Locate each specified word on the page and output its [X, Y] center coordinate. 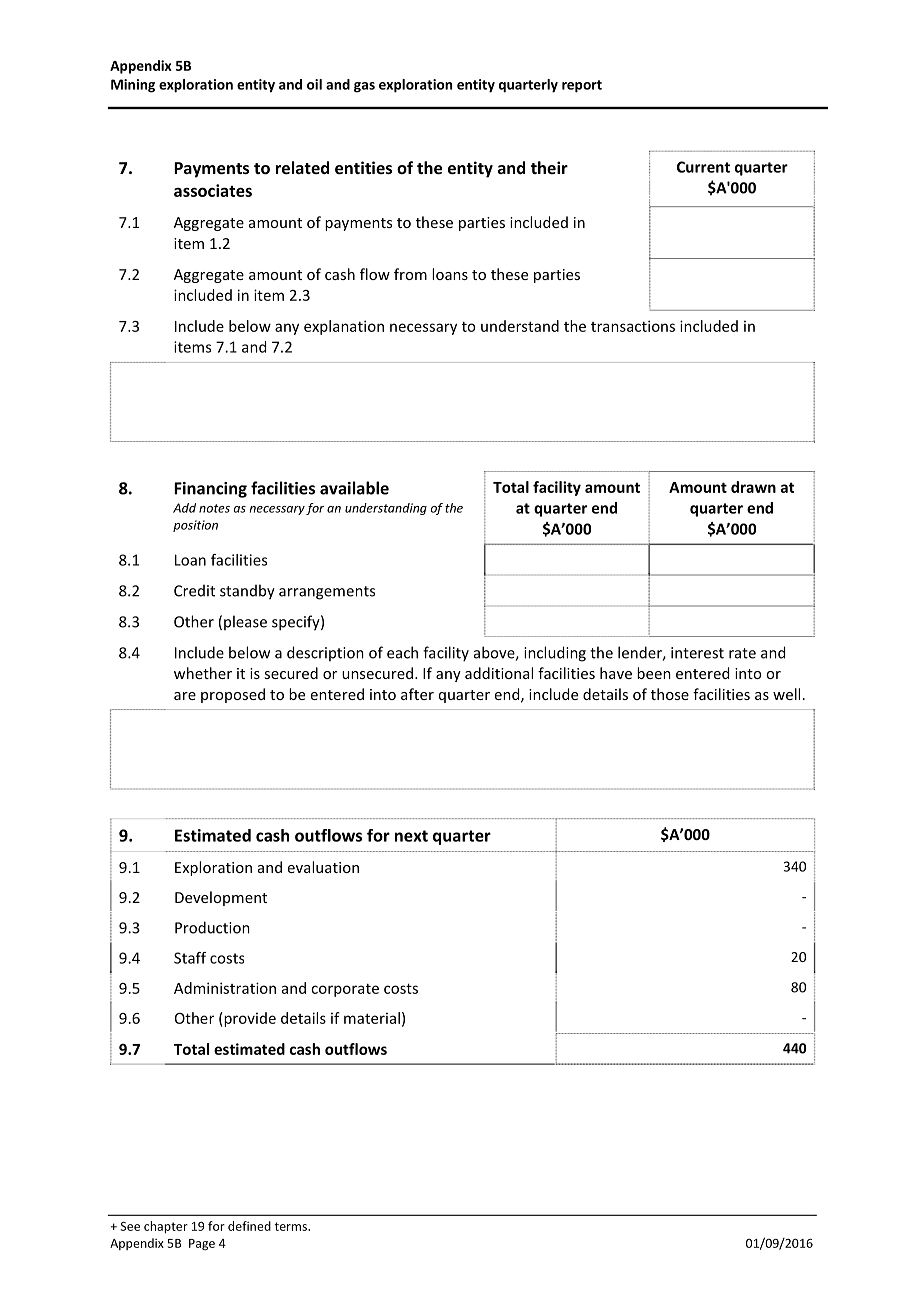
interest [697, 653]
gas [364, 87]
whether [203, 673]
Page [202, 1245]
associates [213, 190]
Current [703, 167]
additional [499, 673]
